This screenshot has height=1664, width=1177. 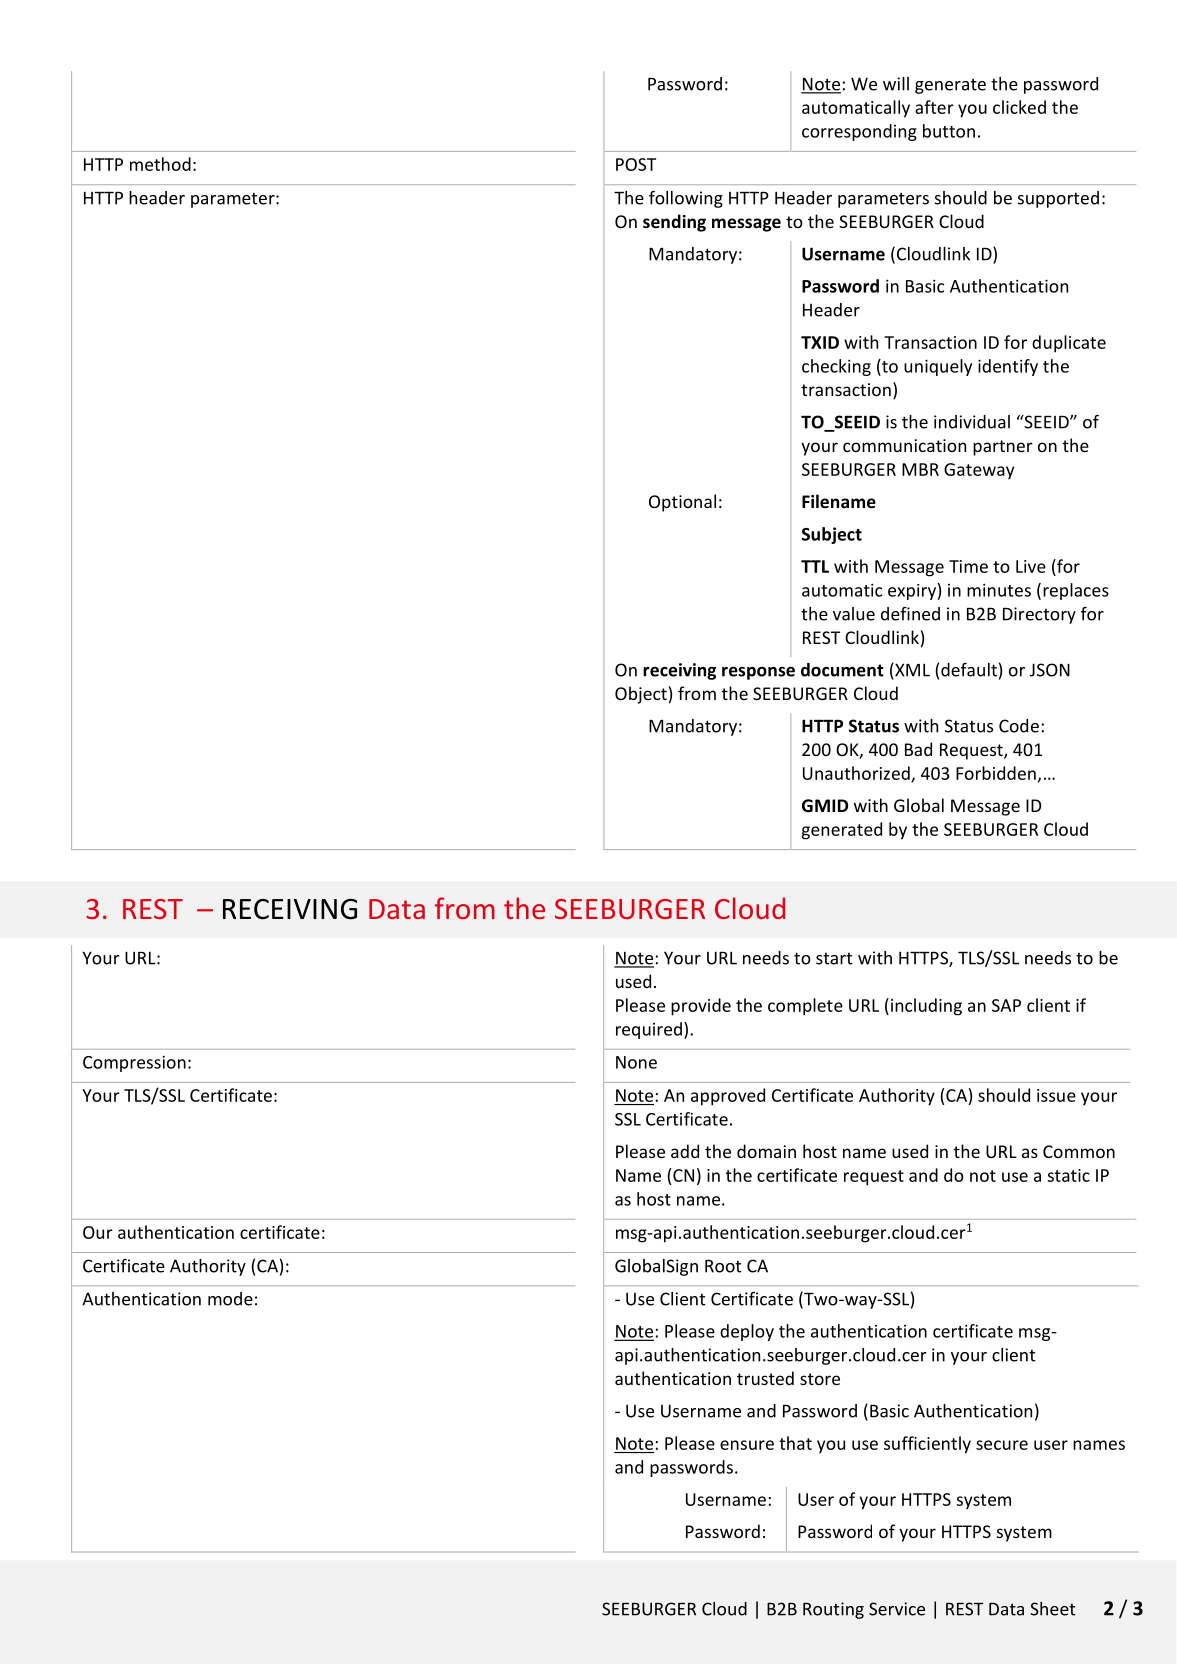 I want to click on Compression, so click(x=134, y=1063).
